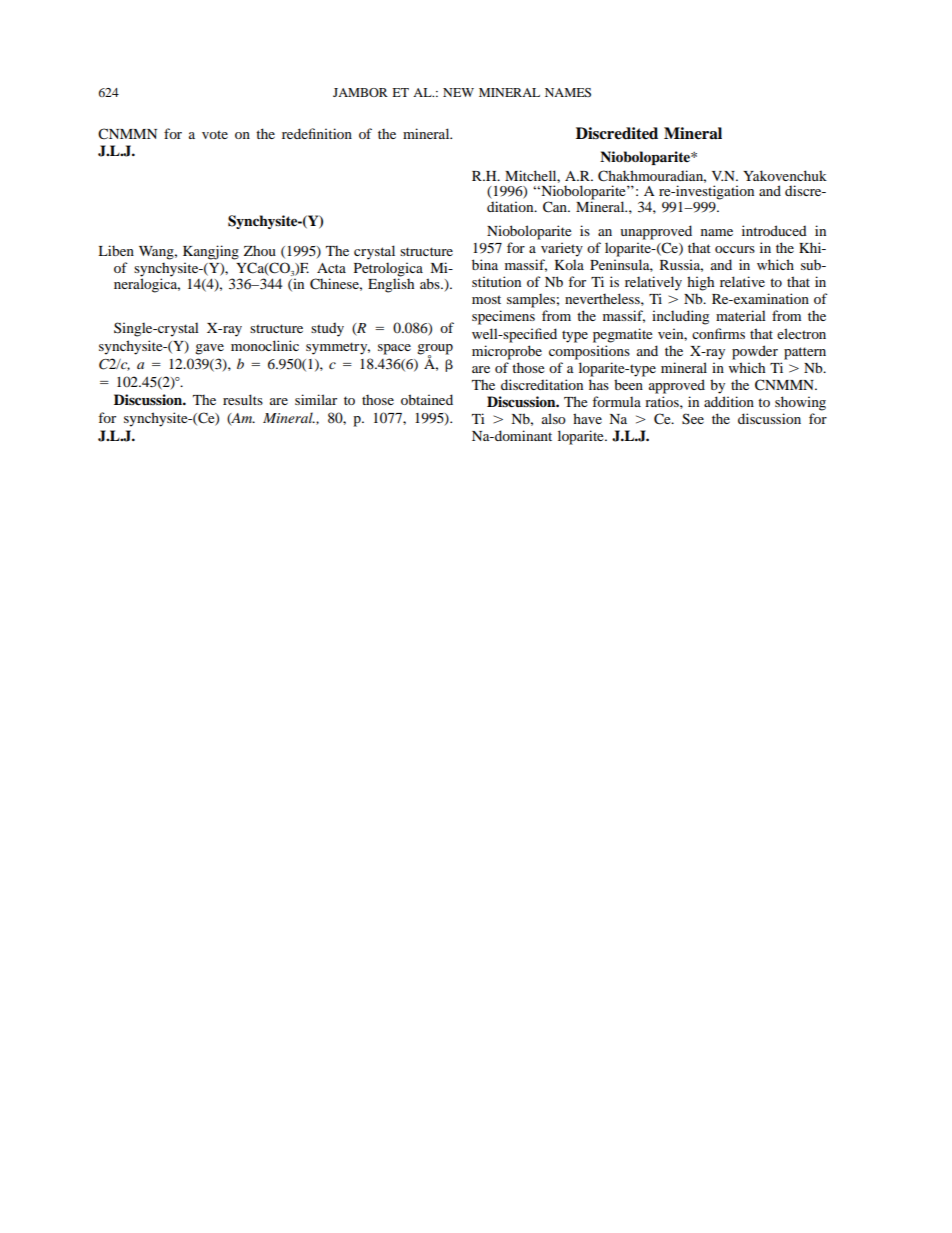 The image size is (952, 1233). What do you see at coordinates (260, 250) in the screenshot?
I see `Zhou` at bounding box center [260, 250].
